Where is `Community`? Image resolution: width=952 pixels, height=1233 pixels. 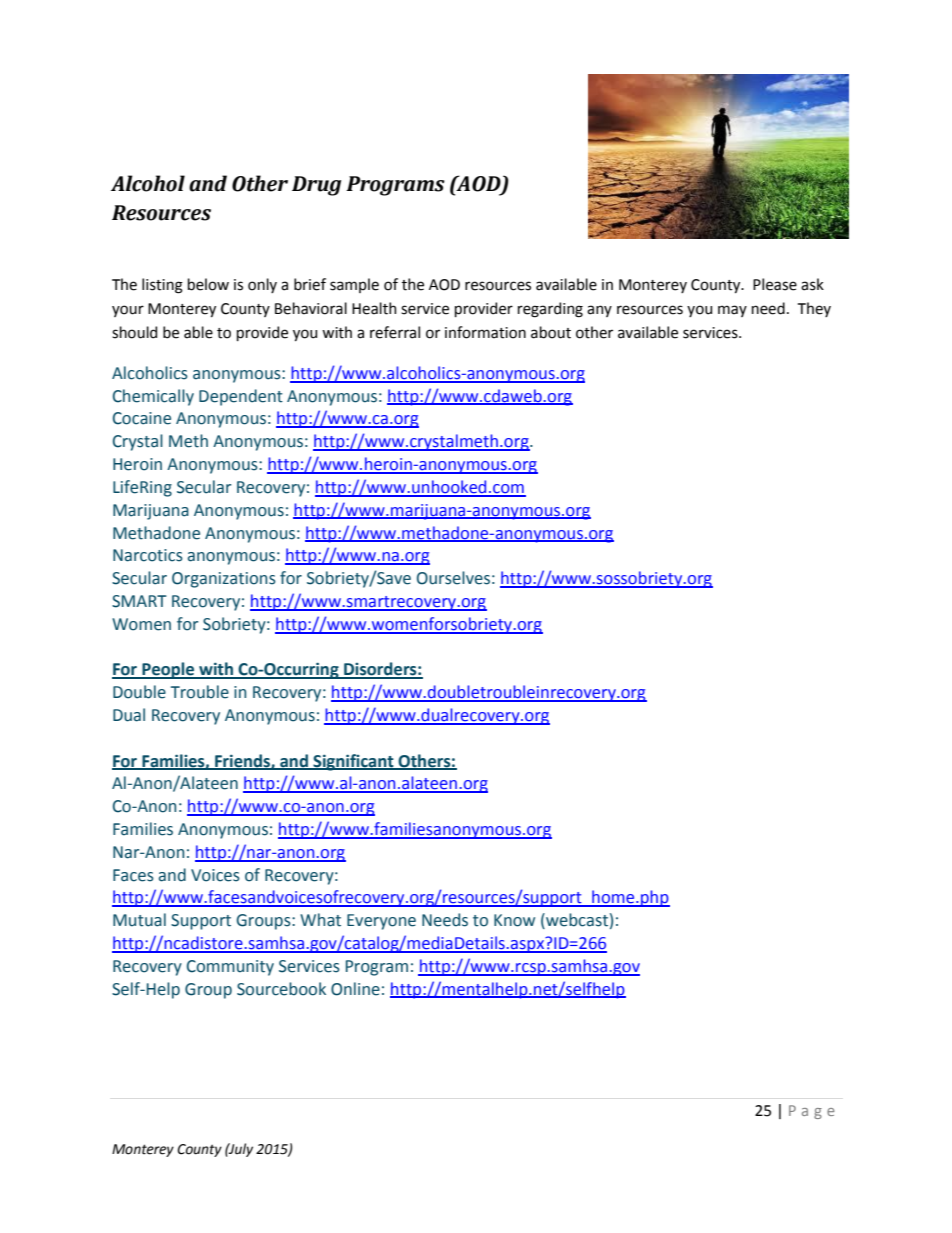
Community is located at coordinates (230, 968).
